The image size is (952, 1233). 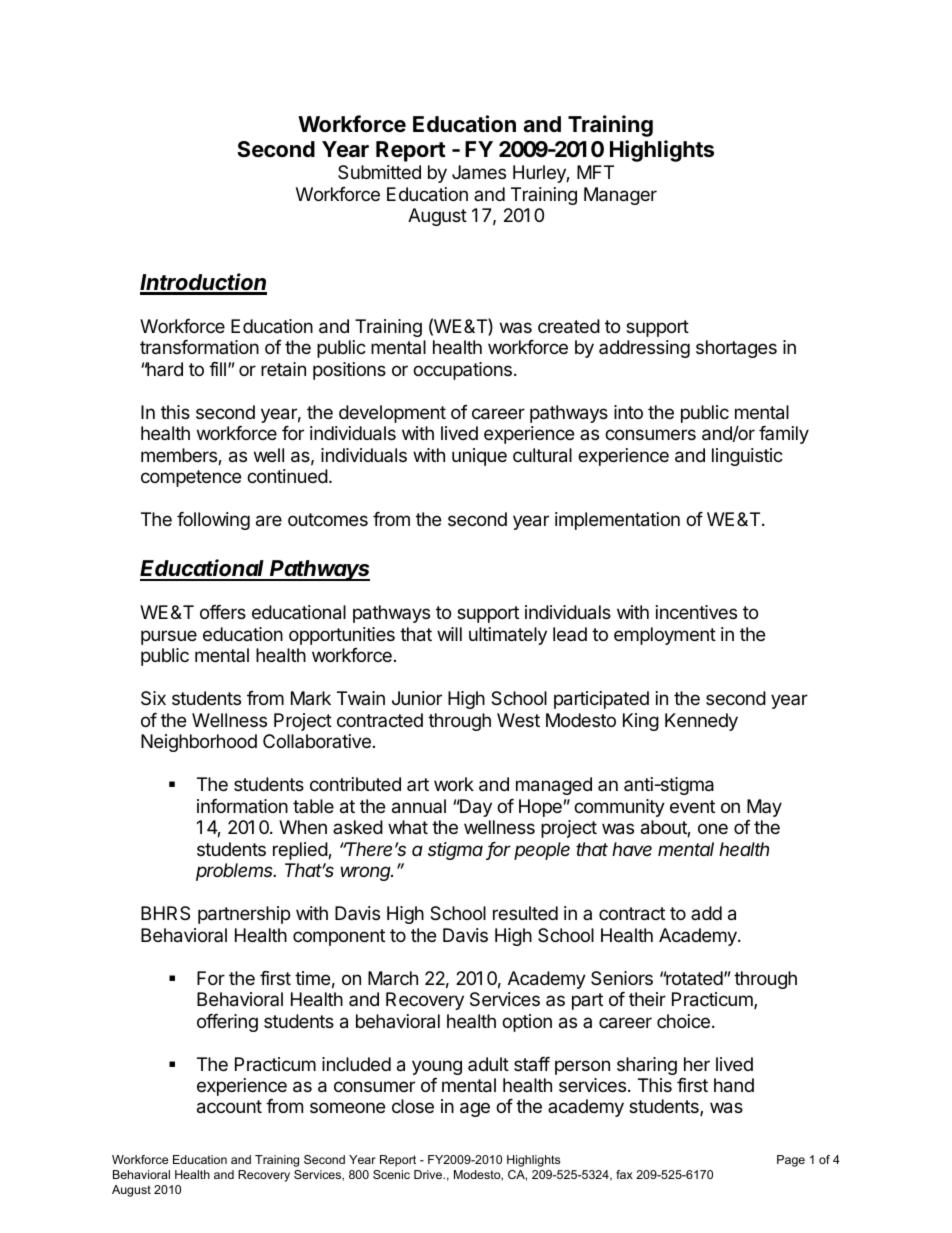 I want to click on Drive, so click(x=429, y=1174).
